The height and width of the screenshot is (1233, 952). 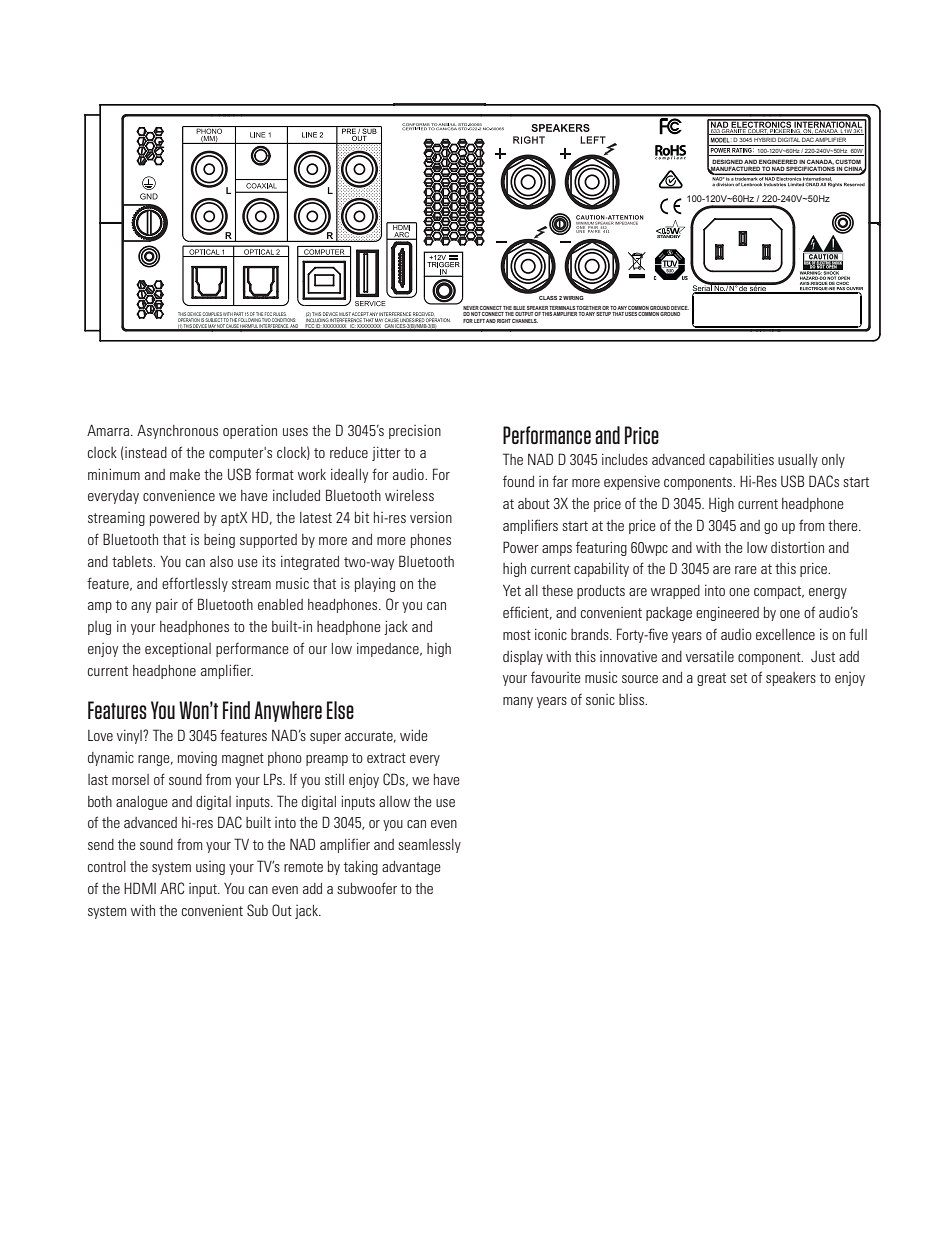 I want to click on great, so click(x=711, y=679).
